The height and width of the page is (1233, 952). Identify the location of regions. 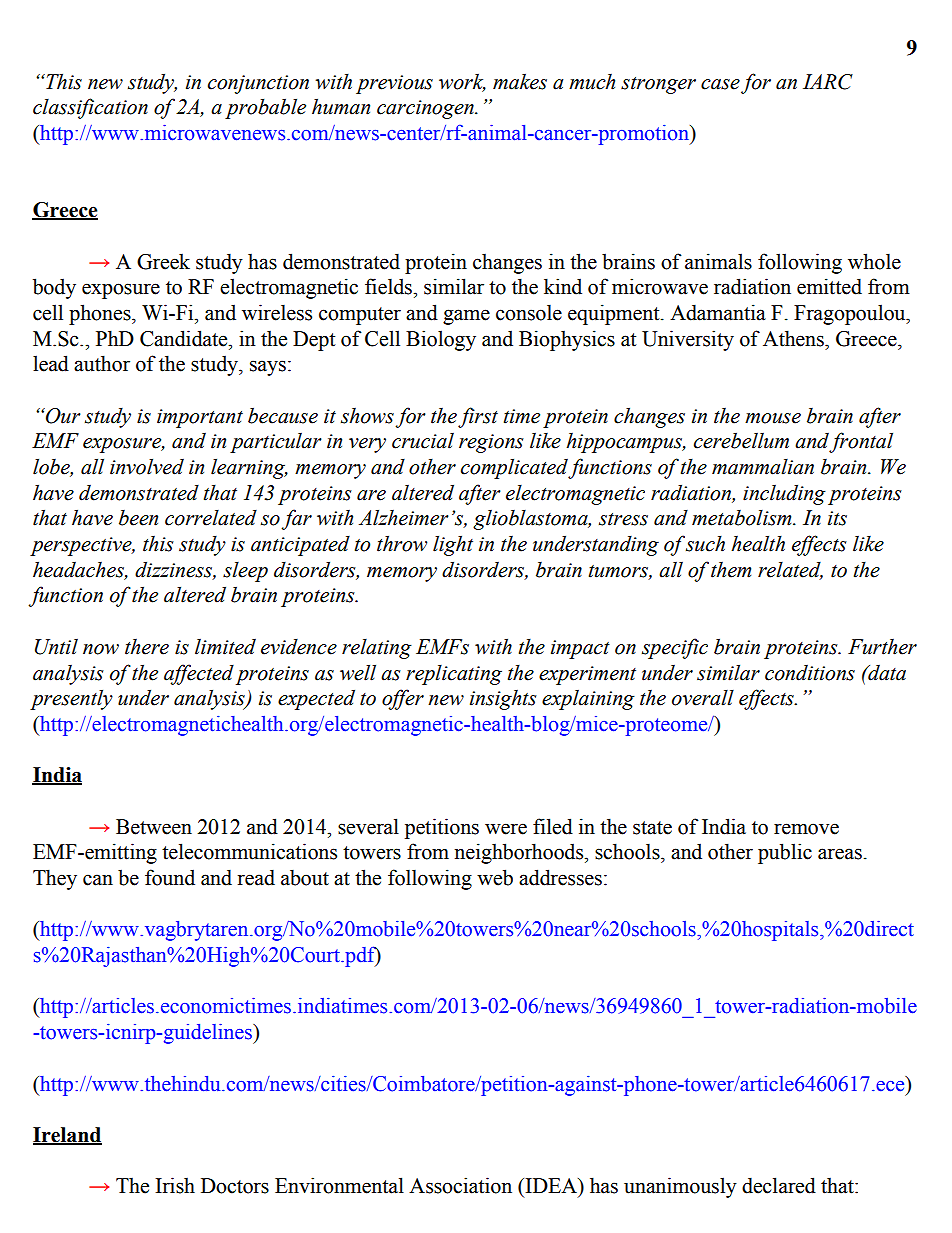
(491, 443).
